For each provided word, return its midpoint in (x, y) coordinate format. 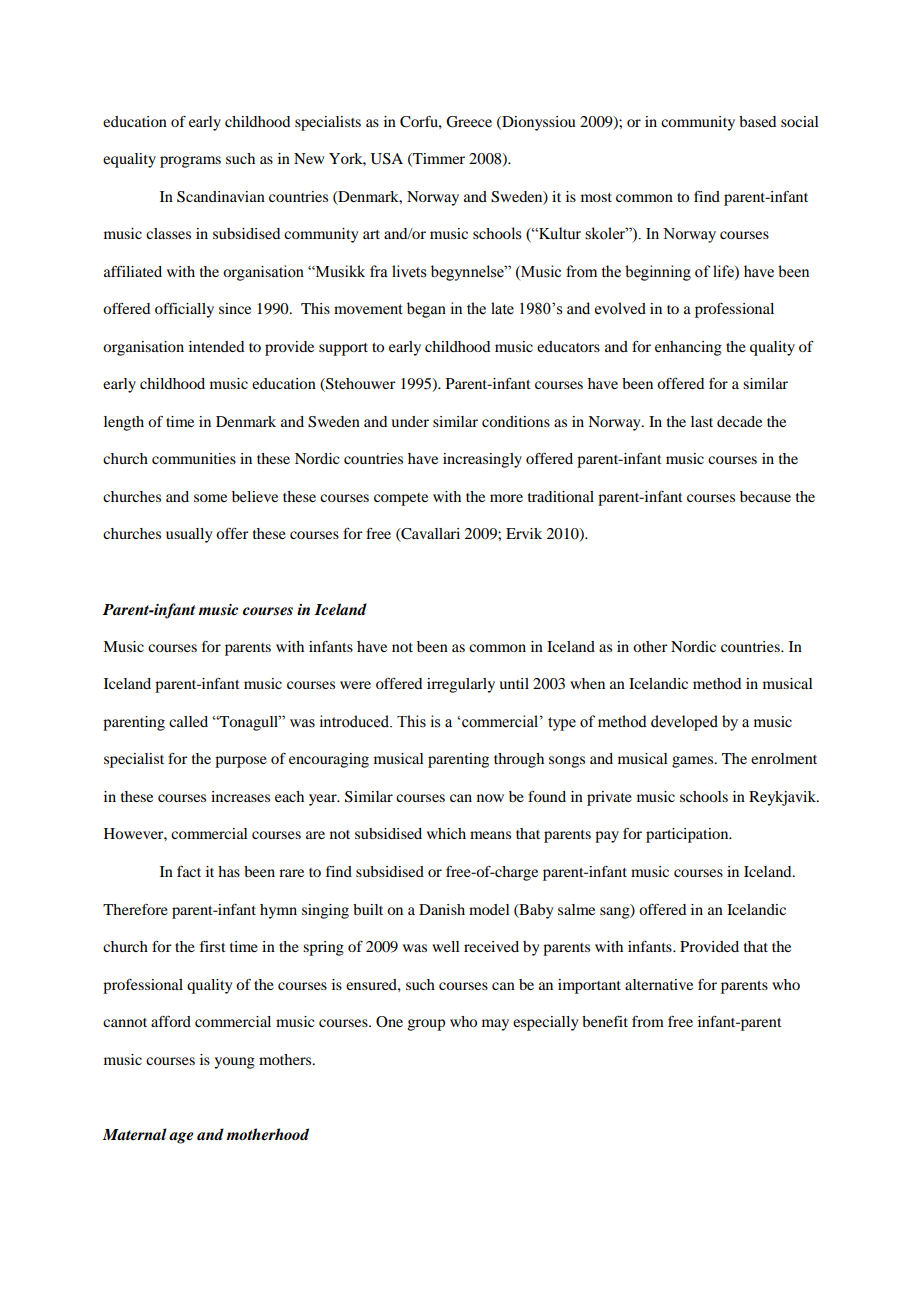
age (181, 1138)
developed (684, 723)
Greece (469, 122)
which (446, 833)
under (410, 421)
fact (189, 871)
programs (190, 162)
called (188, 721)
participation (688, 835)
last (702, 421)
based (757, 121)
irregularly (461, 685)
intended (216, 346)
